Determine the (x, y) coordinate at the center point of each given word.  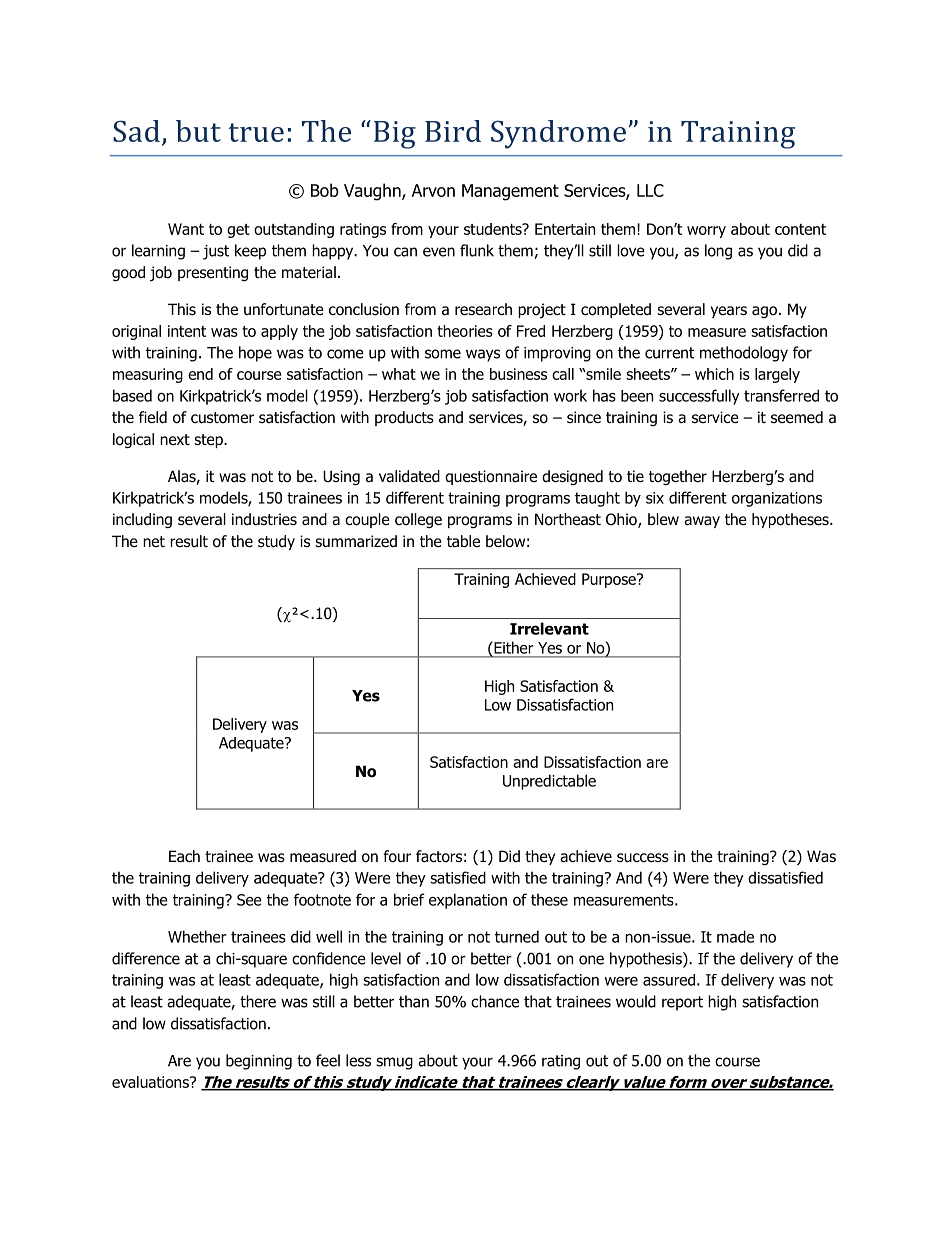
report (682, 1003)
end (200, 374)
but (198, 131)
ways (483, 355)
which (714, 374)
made (735, 936)
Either (513, 648)
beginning (259, 1062)
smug (394, 1063)
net (154, 541)
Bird (453, 131)
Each (184, 856)
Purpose (610, 580)
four (397, 856)
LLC (650, 190)
